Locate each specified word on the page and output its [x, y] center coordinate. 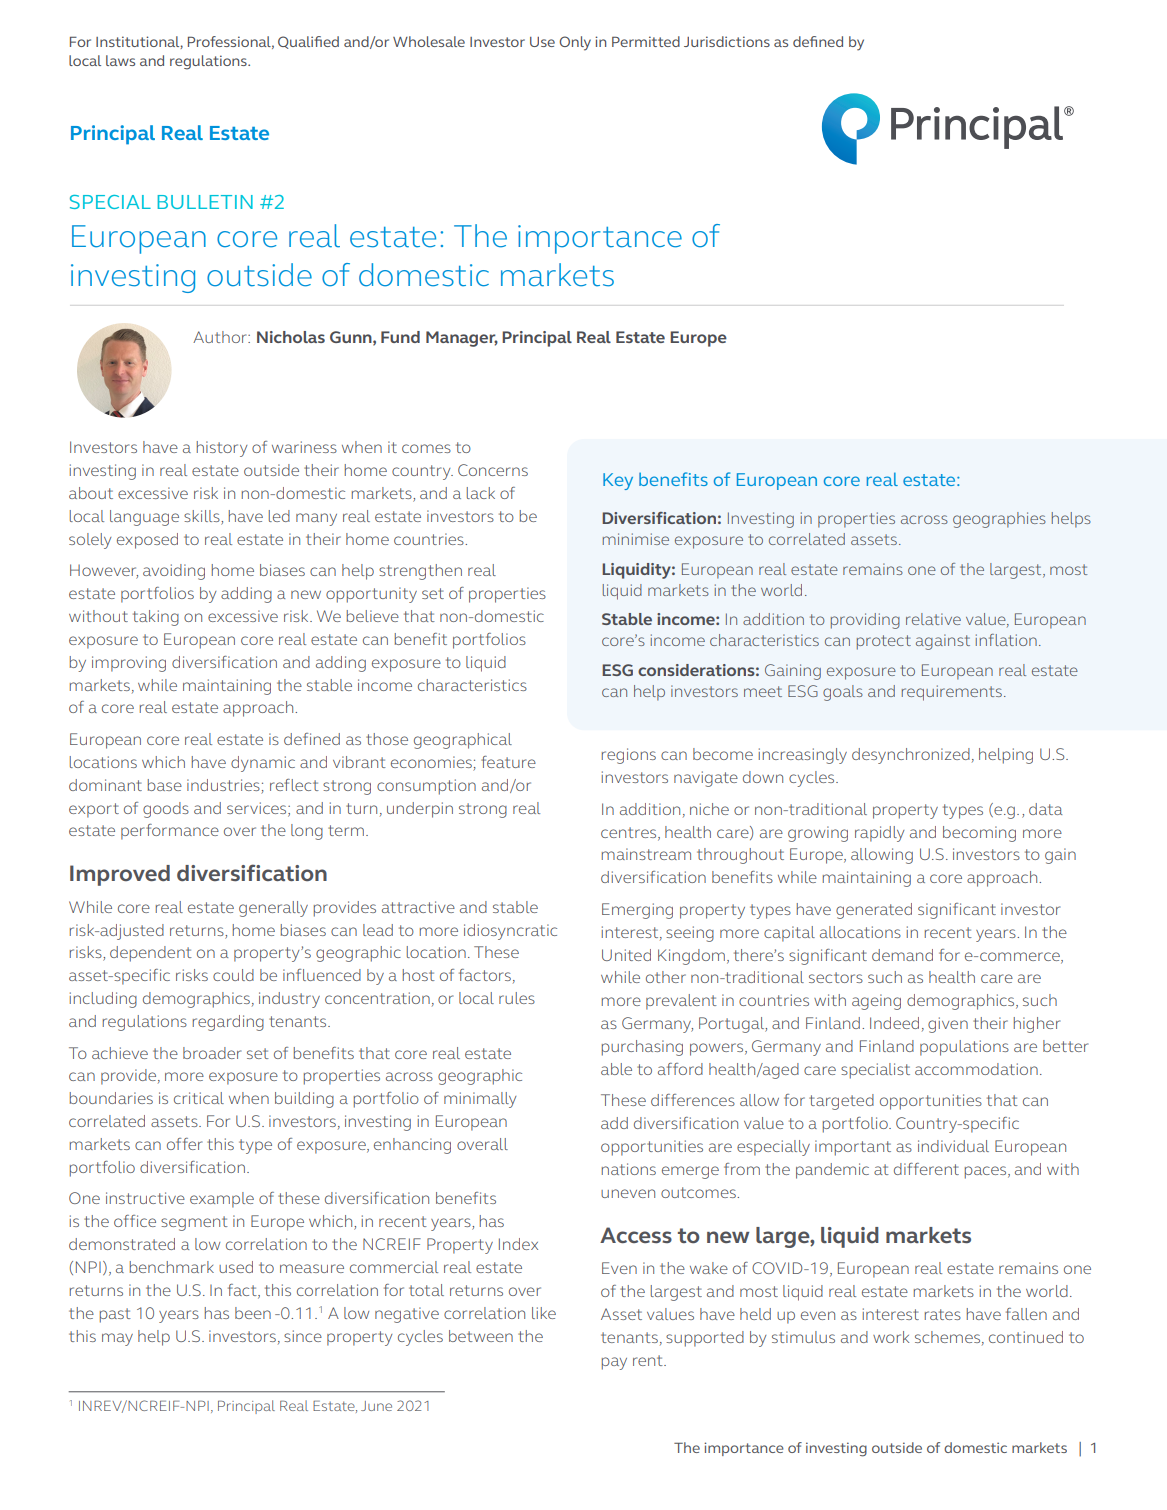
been [253, 1313]
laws [120, 60]
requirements [952, 693]
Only [575, 43]
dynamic [263, 764]
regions [629, 756]
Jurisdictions [727, 41]
